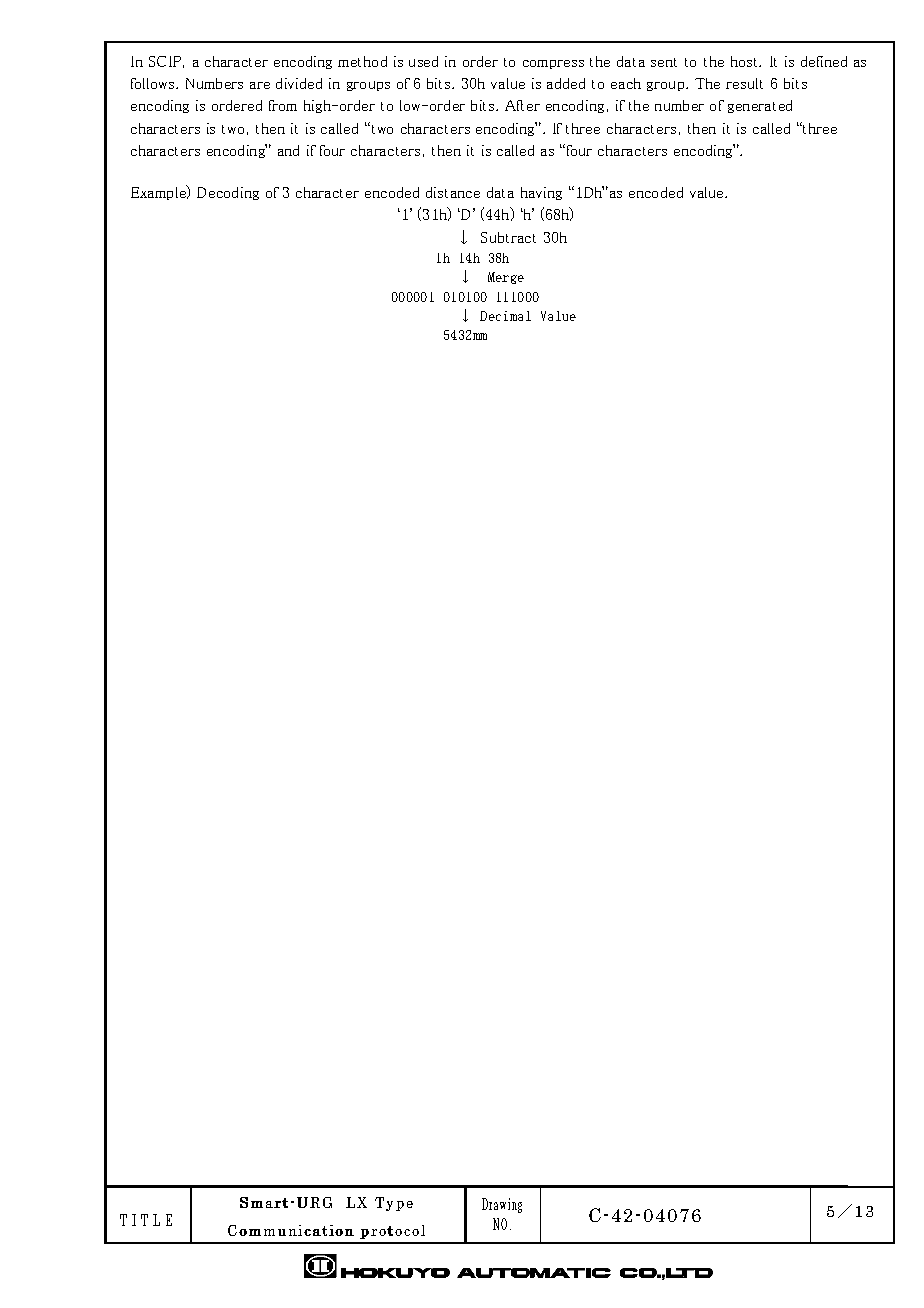  What do you see at coordinates (506, 278) in the screenshot?
I see `Merge` at bounding box center [506, 278].
